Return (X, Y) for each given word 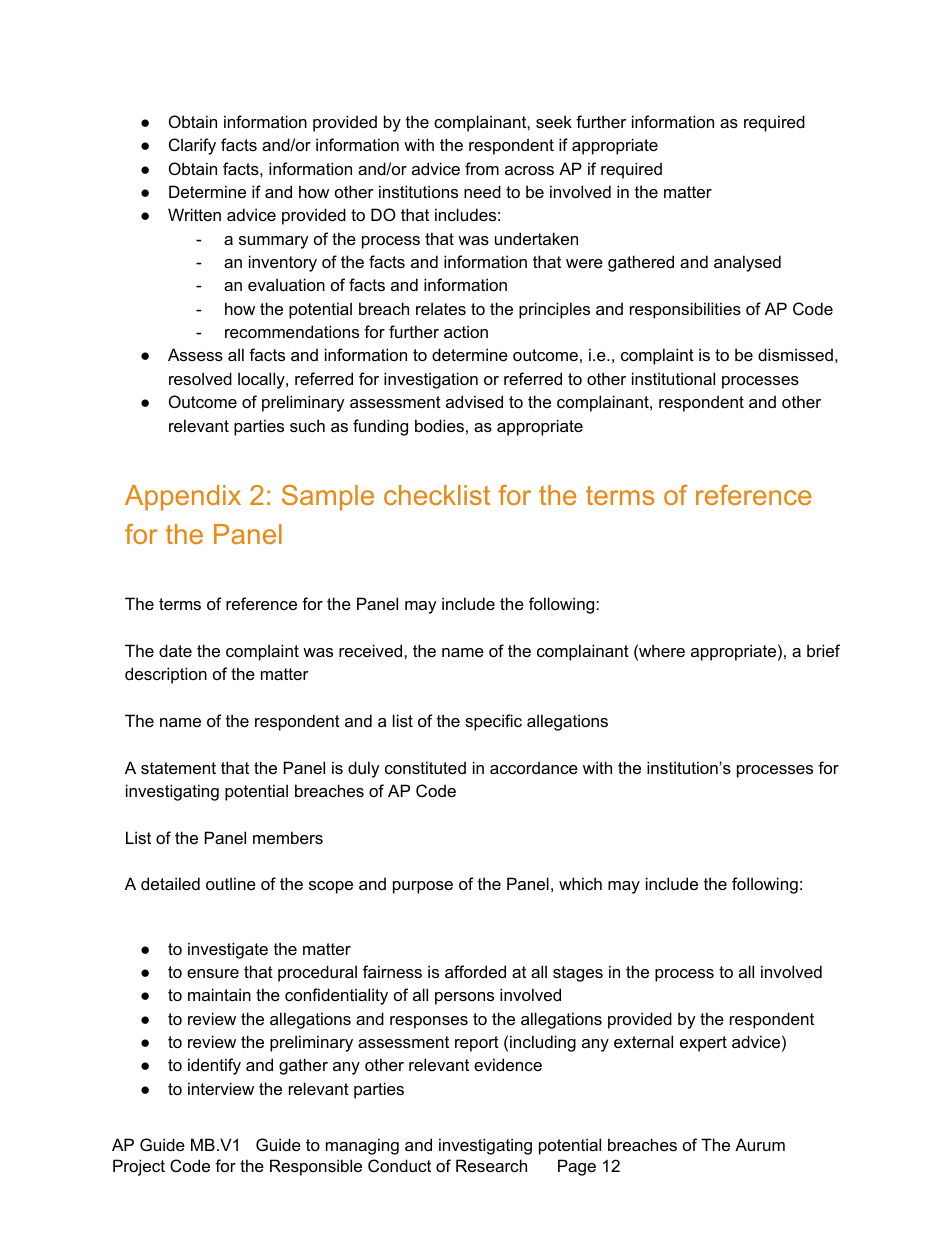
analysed (747, 263)
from (482, 168)
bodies (439, 425)
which (580, 883)
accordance (534, 767)
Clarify (192, 146)
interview (221, 1088)
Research (491, 1165)
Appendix (183, 498)
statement (178, 768)
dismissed (795, 354)
